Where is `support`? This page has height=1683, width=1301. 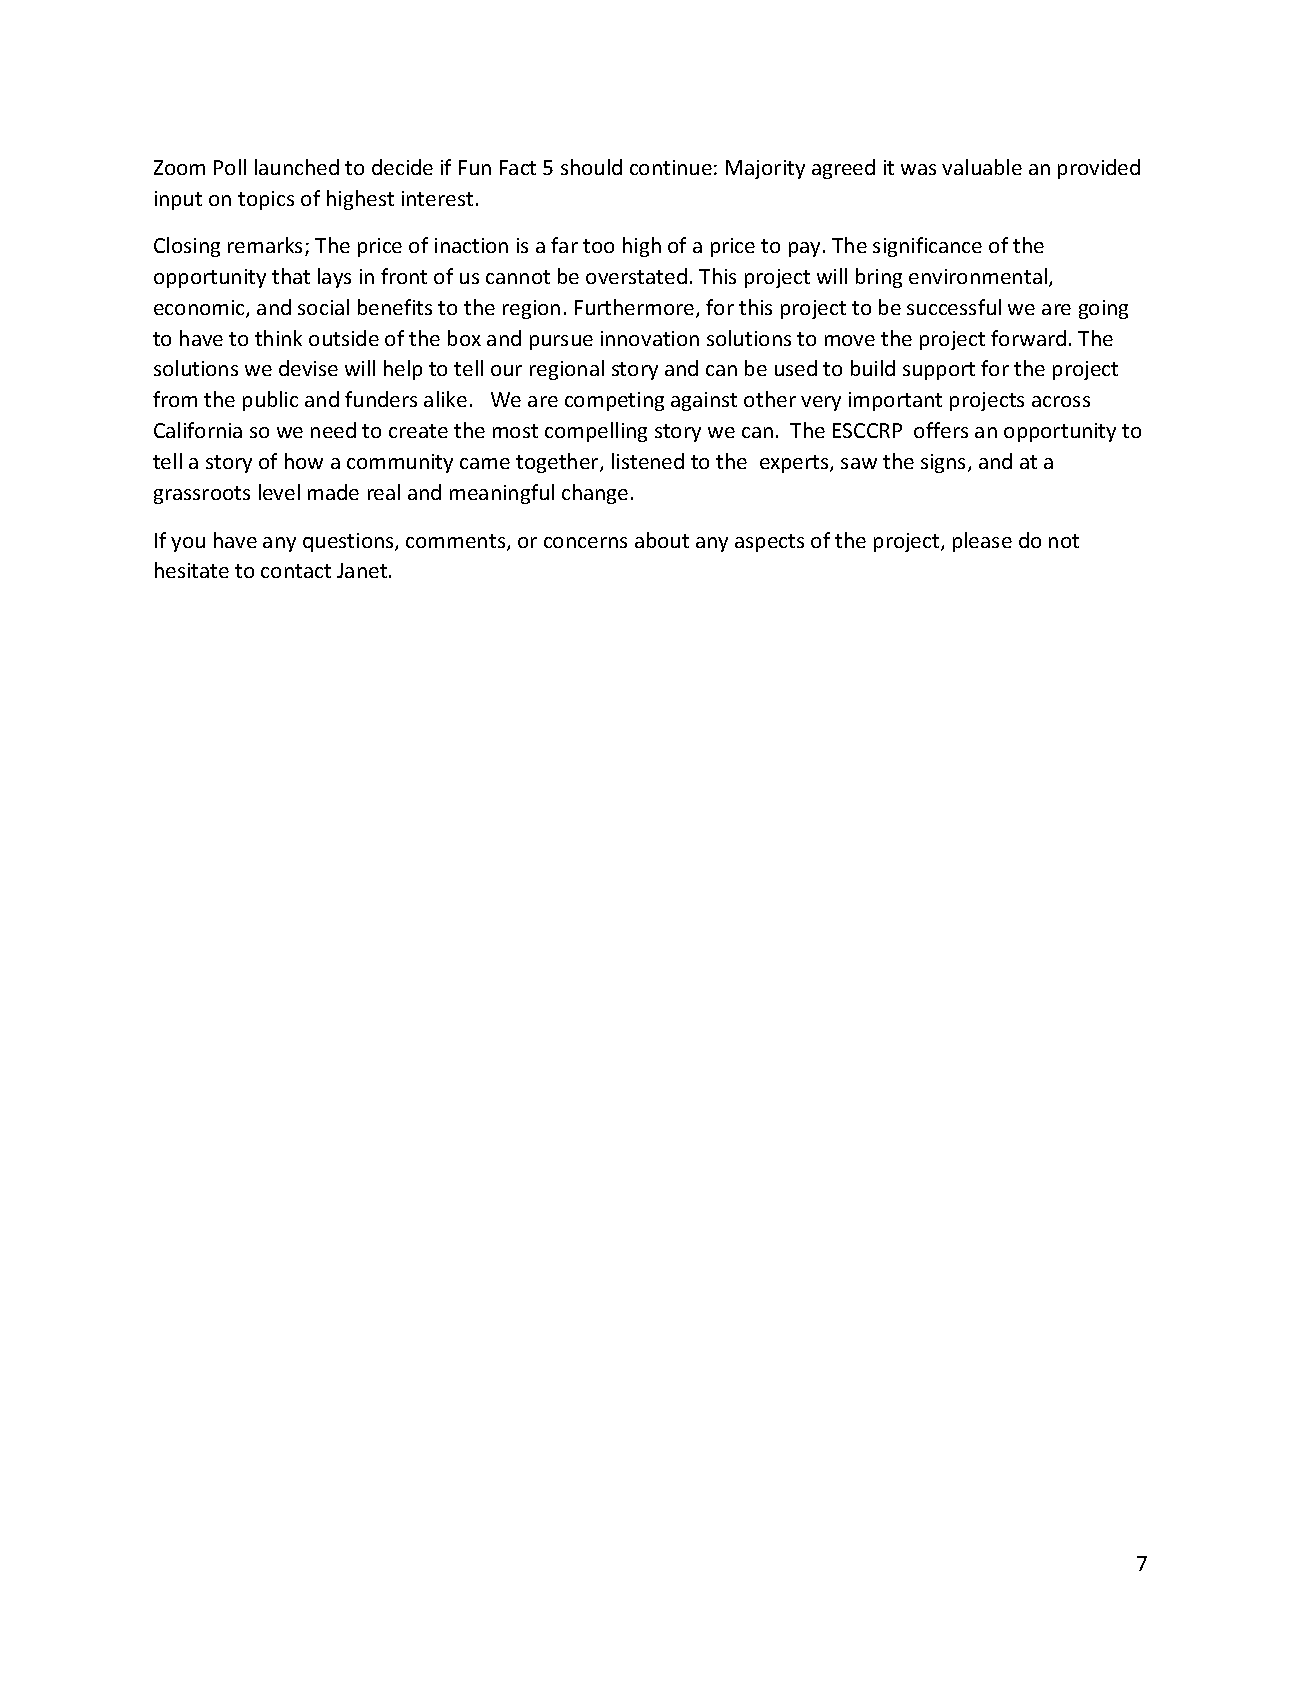 support is located at coordinates (939, 371).
